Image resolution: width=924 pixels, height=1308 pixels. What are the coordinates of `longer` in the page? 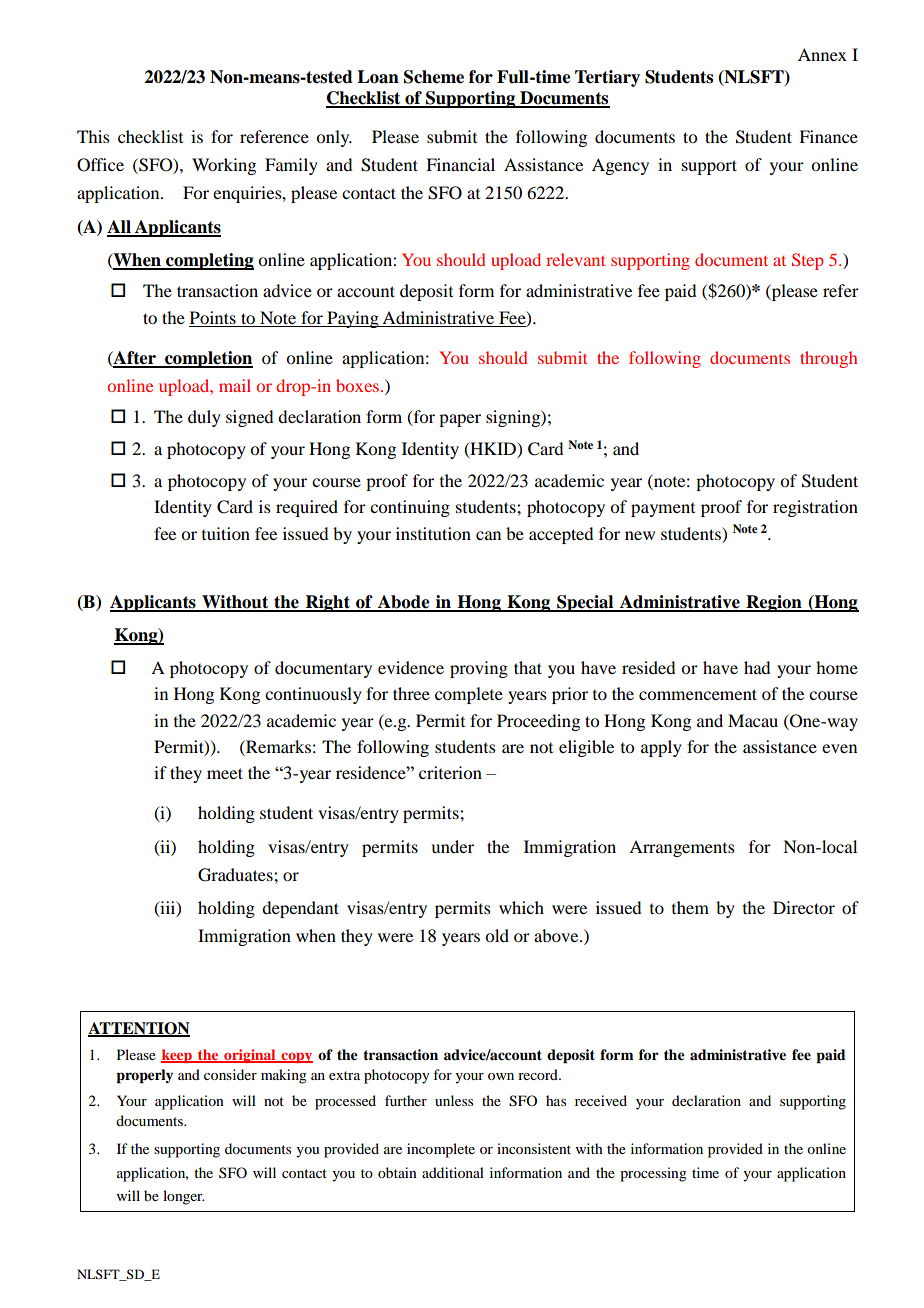 It's located at (183, 1197).
